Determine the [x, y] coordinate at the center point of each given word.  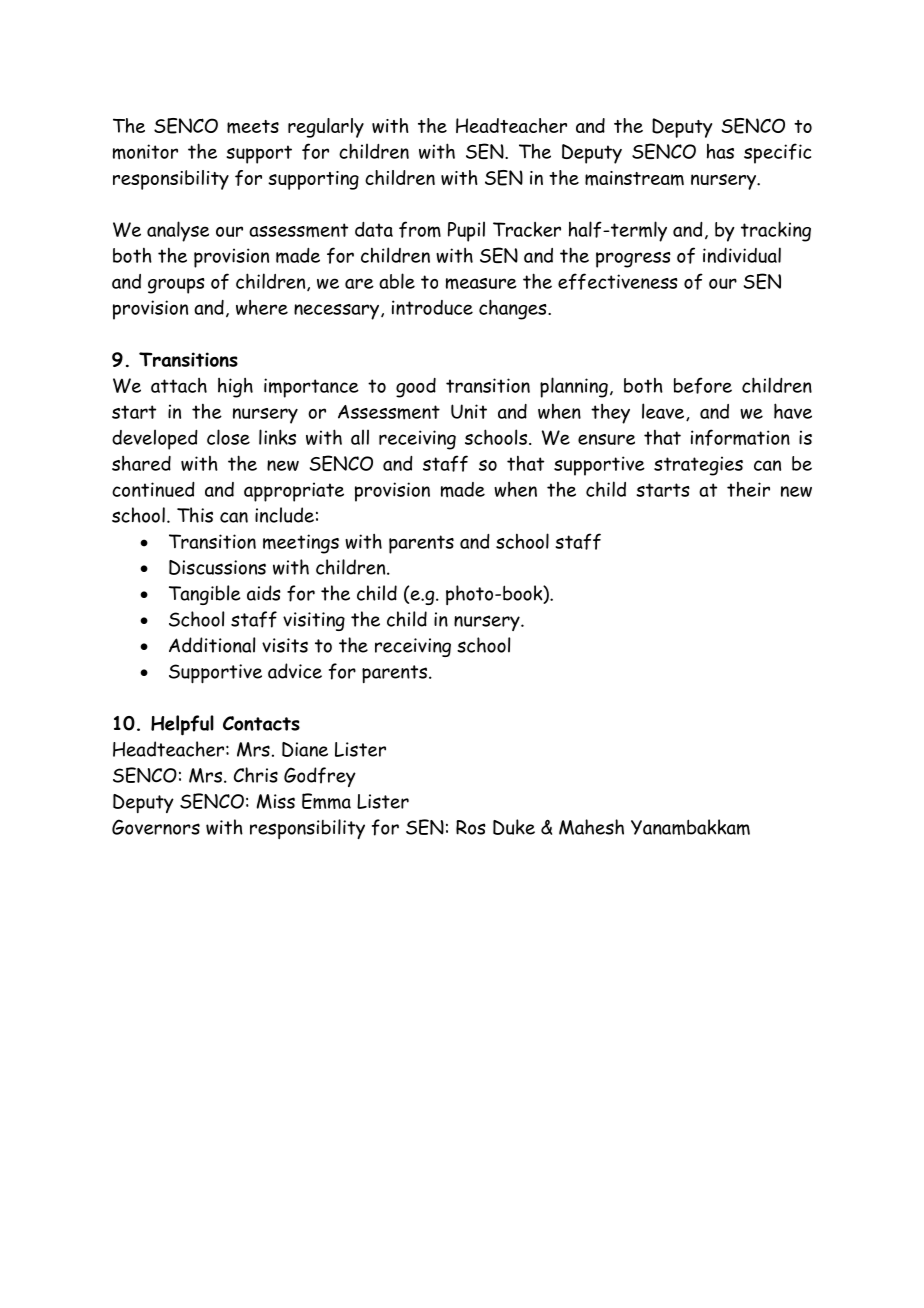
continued [153, 489]
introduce [432, 307]
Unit [469, 411]
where [262, 307]
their [748, 489]
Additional [212, 645]
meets [253, 127]
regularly [326, 128]
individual [742, 255]
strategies [698, 466]
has [720, 151]
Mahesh [591, 827]
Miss [276, 801]
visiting [314, 621]
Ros [471, 827]
